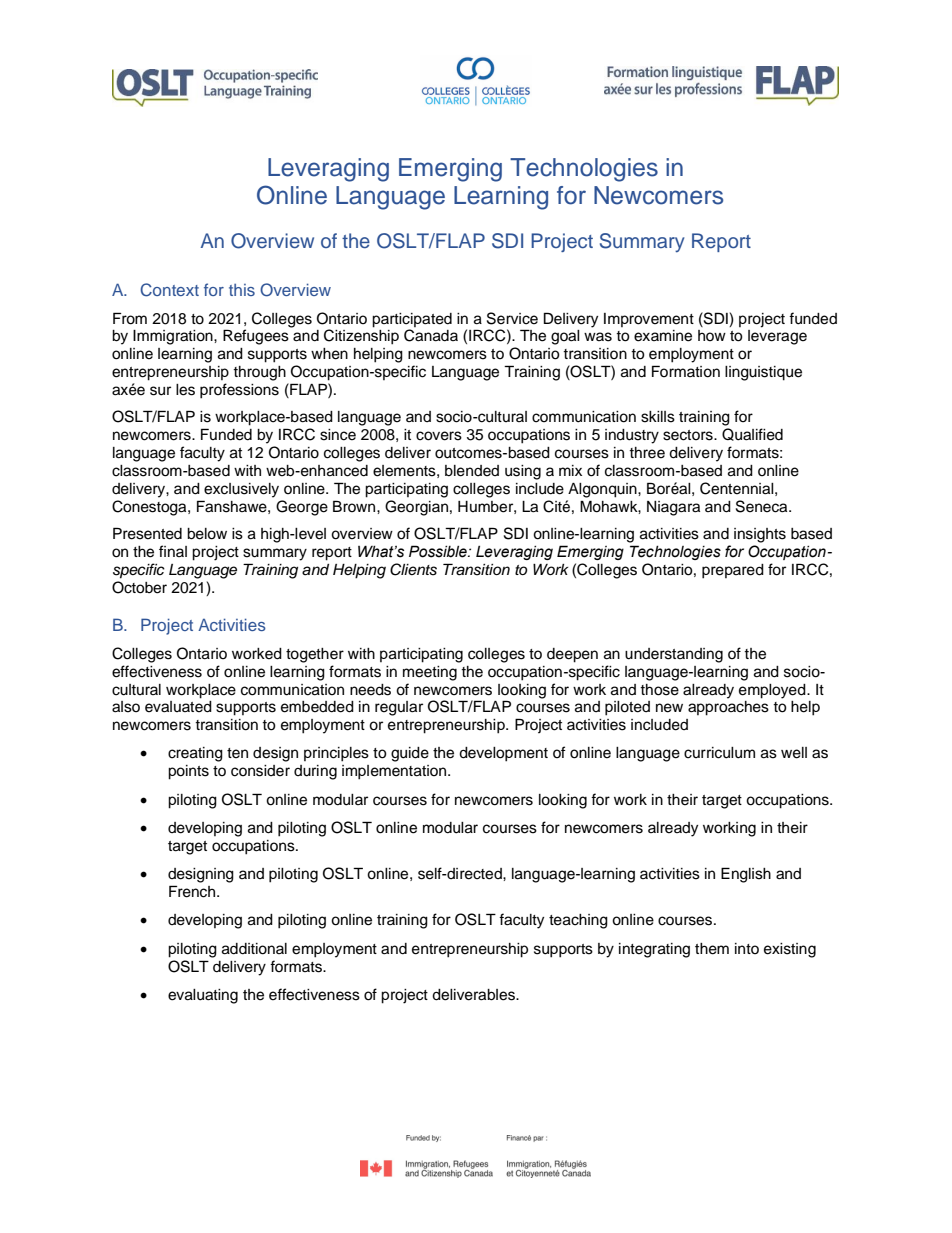  I want to click on teaching, so click(578, 921).
